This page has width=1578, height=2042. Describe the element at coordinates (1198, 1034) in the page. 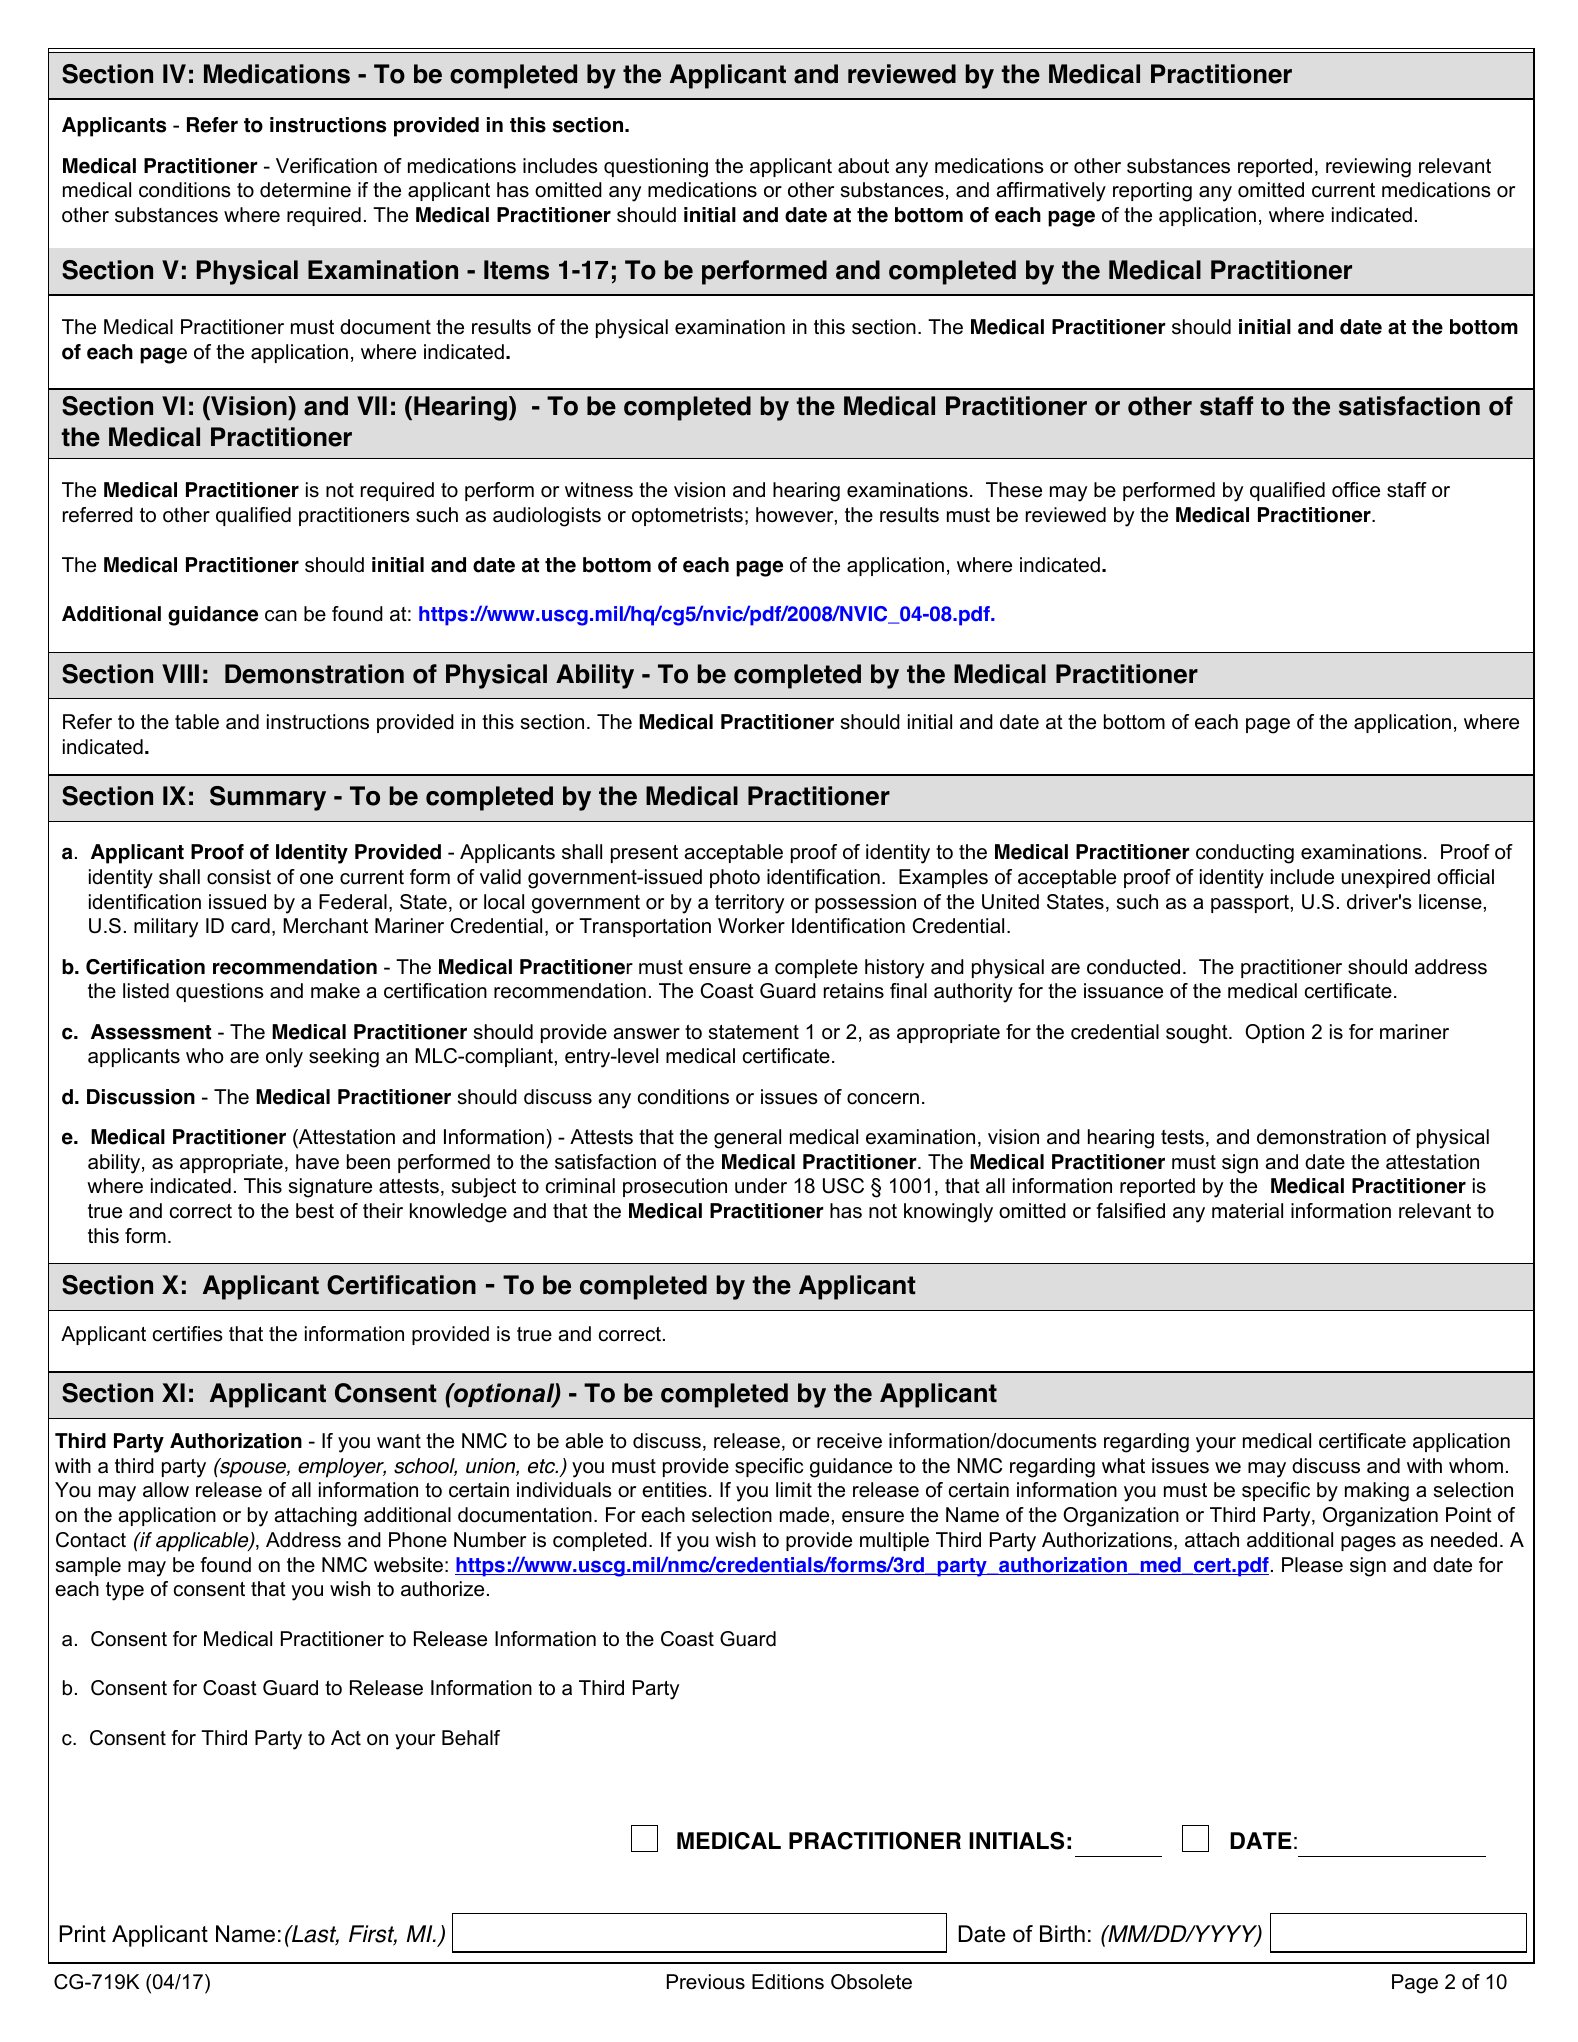

I see `sought` at that location.
